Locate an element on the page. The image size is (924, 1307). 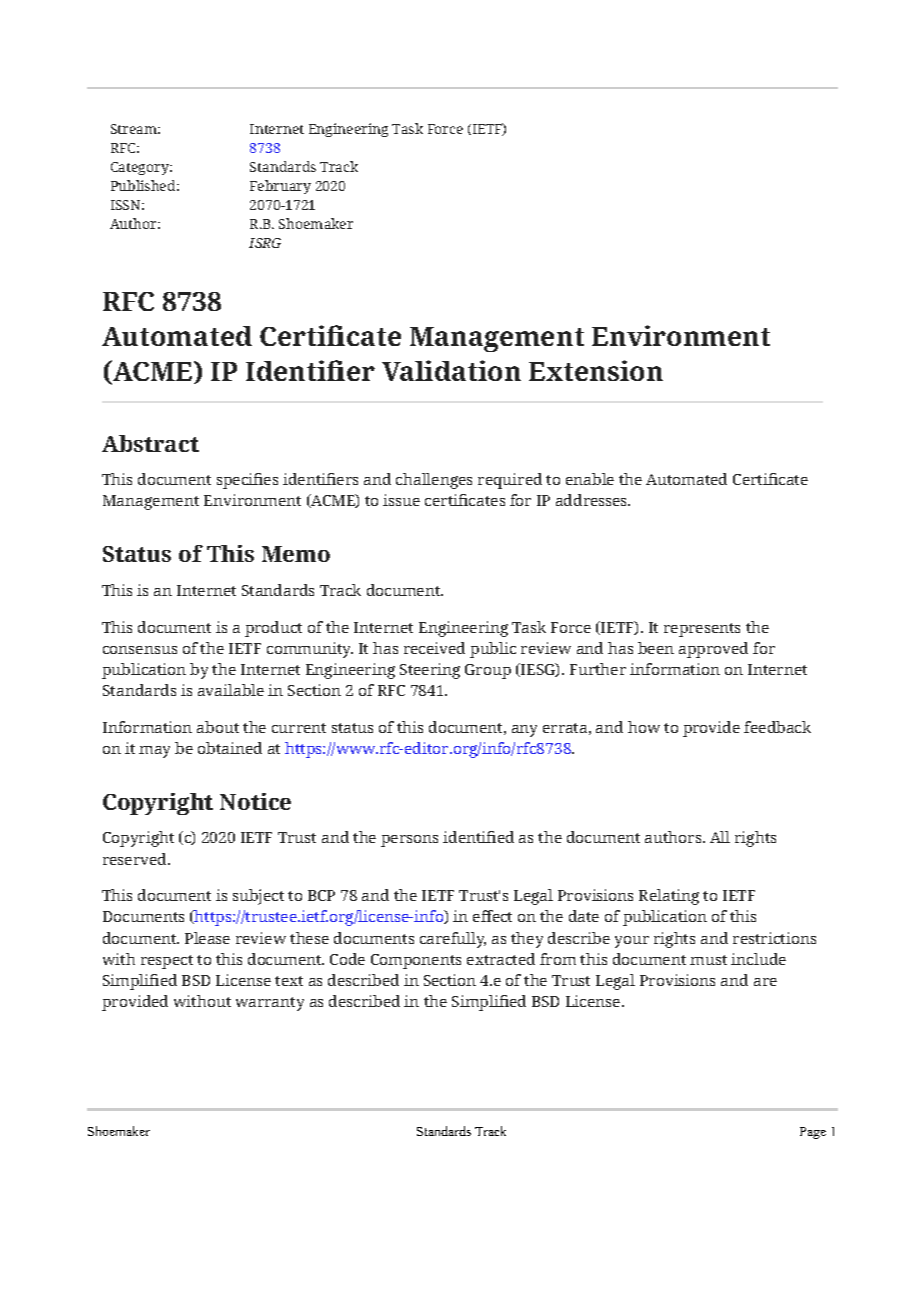
Group is located at coordinates (488, 671).
